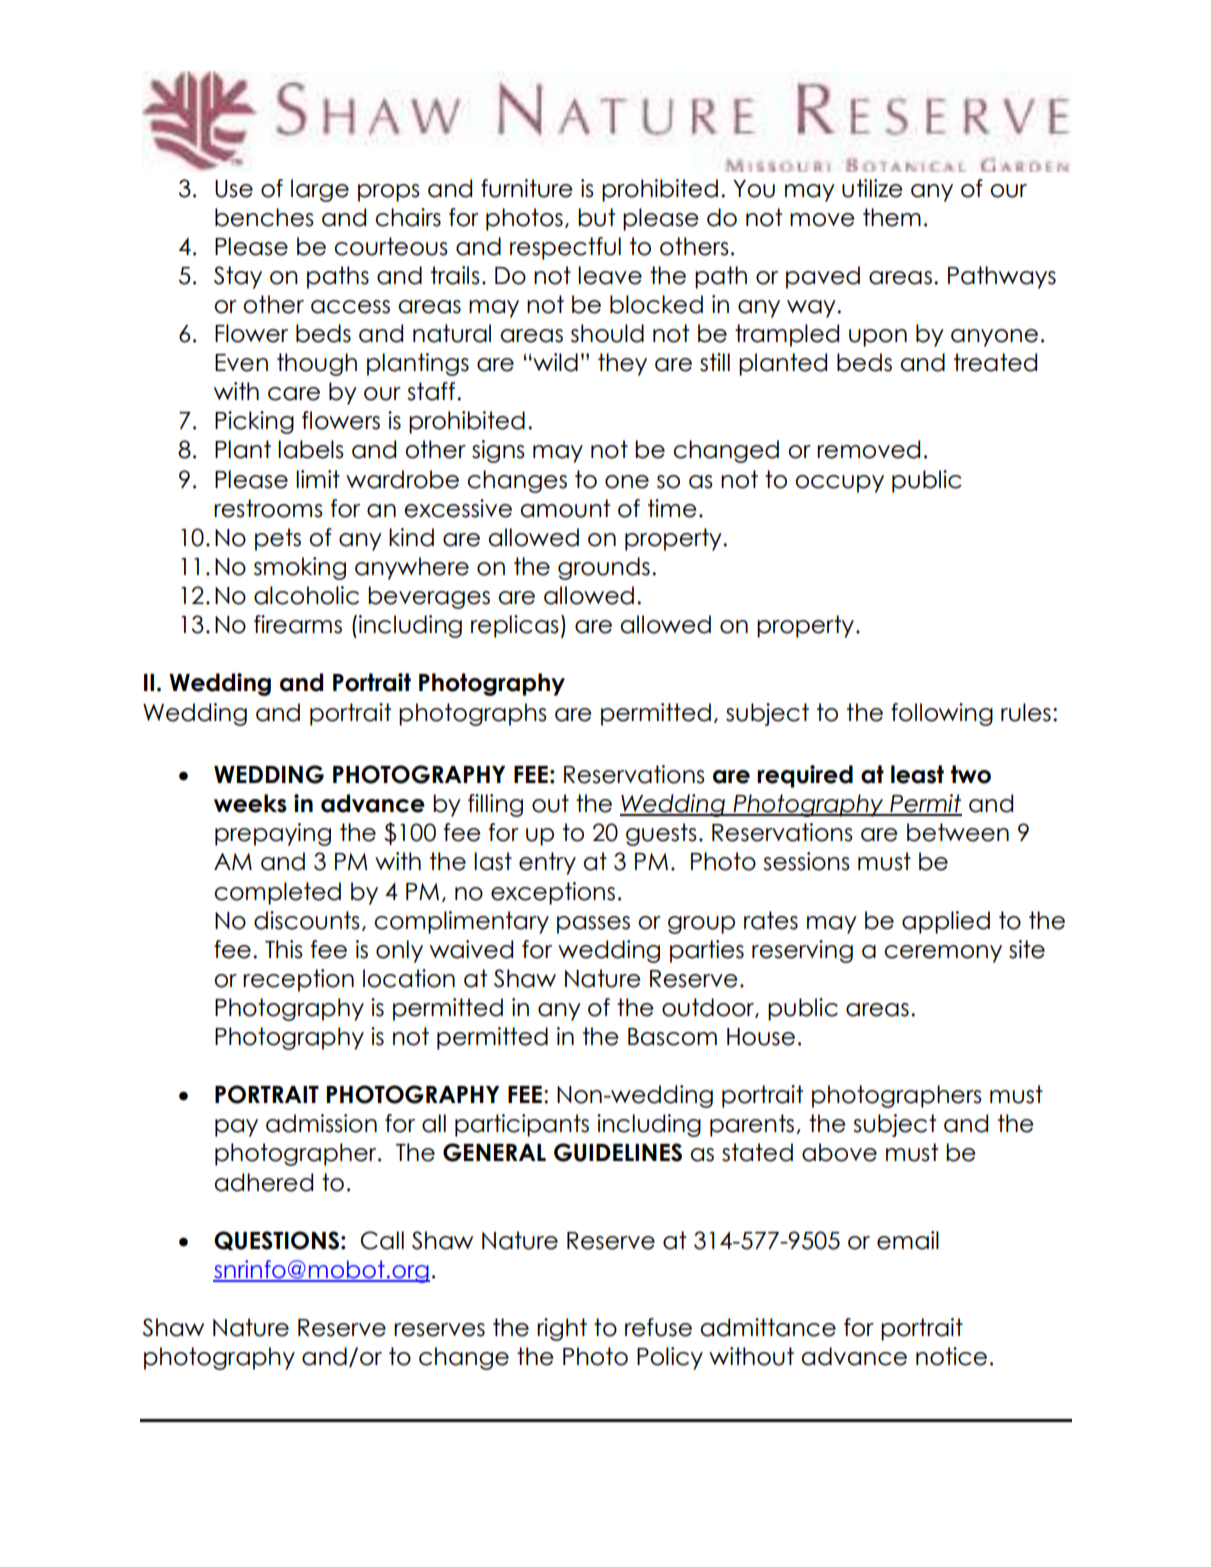 This image has width=1211, height=1567. What do you see at coordinates (596, 217) in the image?
I see `but` at bounding box center [596, 217].
